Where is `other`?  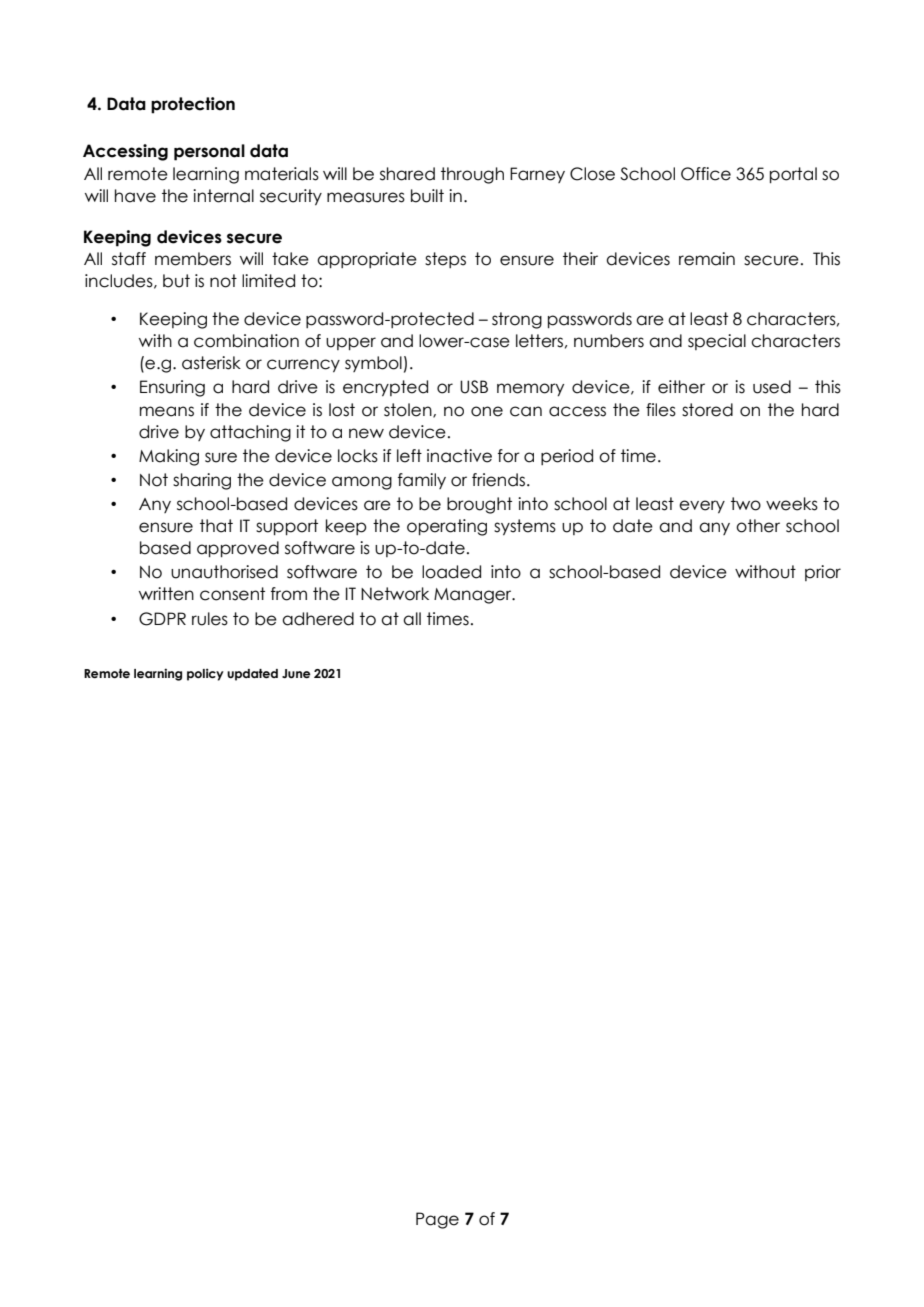
other is located at coordinates (758, 526).
